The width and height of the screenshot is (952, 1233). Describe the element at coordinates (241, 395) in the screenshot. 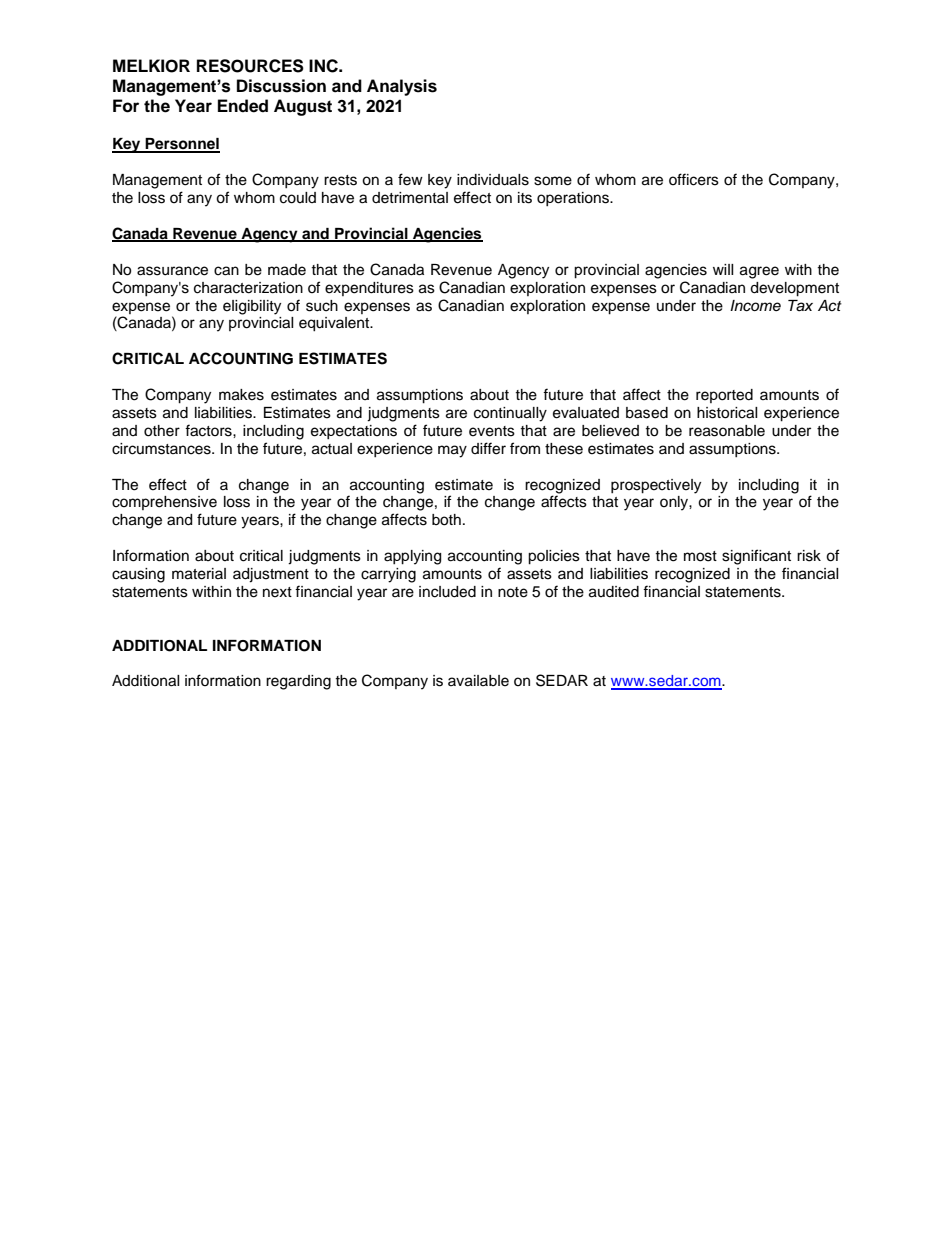

I see `makes` at that location.
